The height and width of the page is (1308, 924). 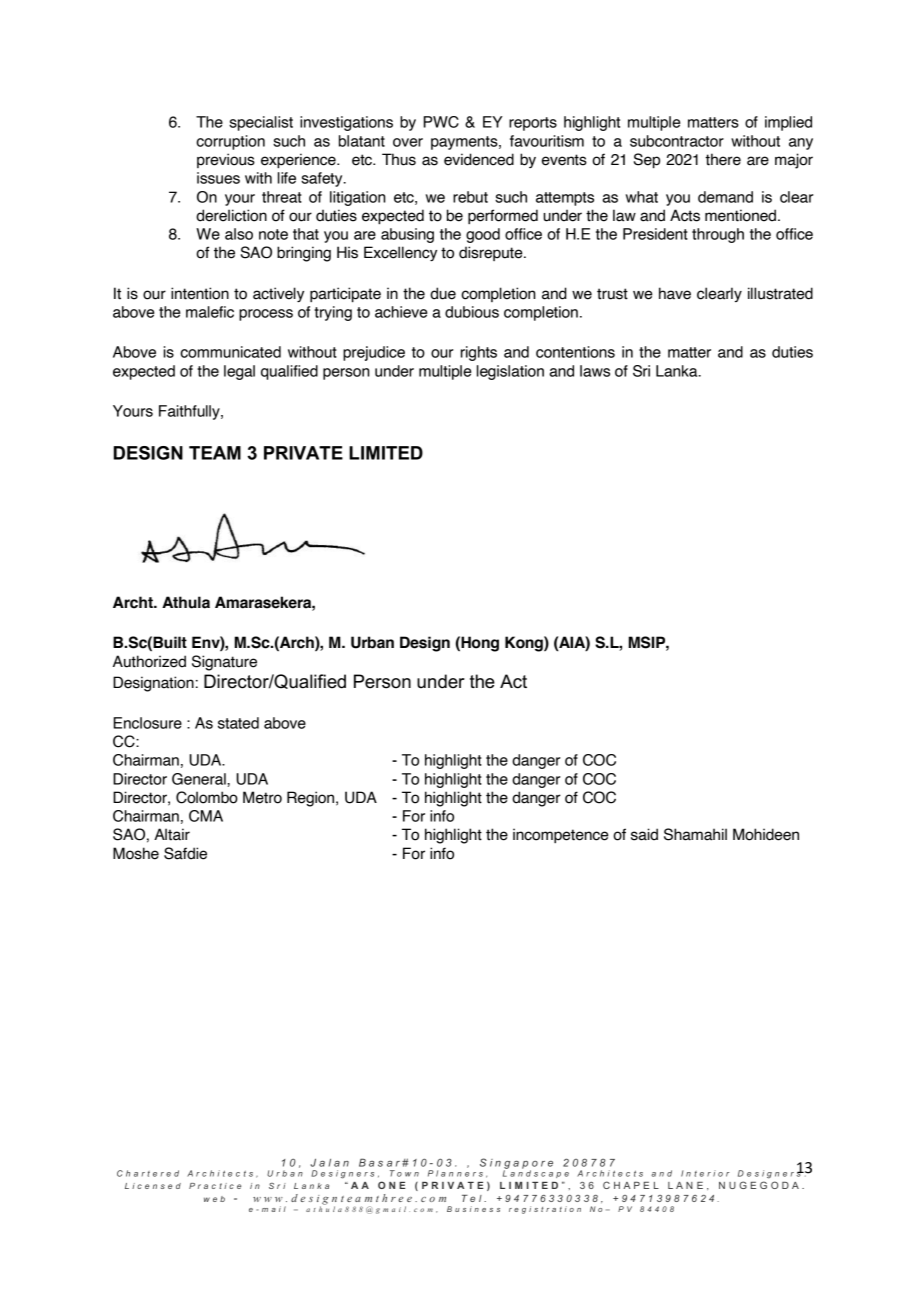 What do you see at coordinates (595, 371) in the page?
I see `laws` at bounding box center [595, 371].
